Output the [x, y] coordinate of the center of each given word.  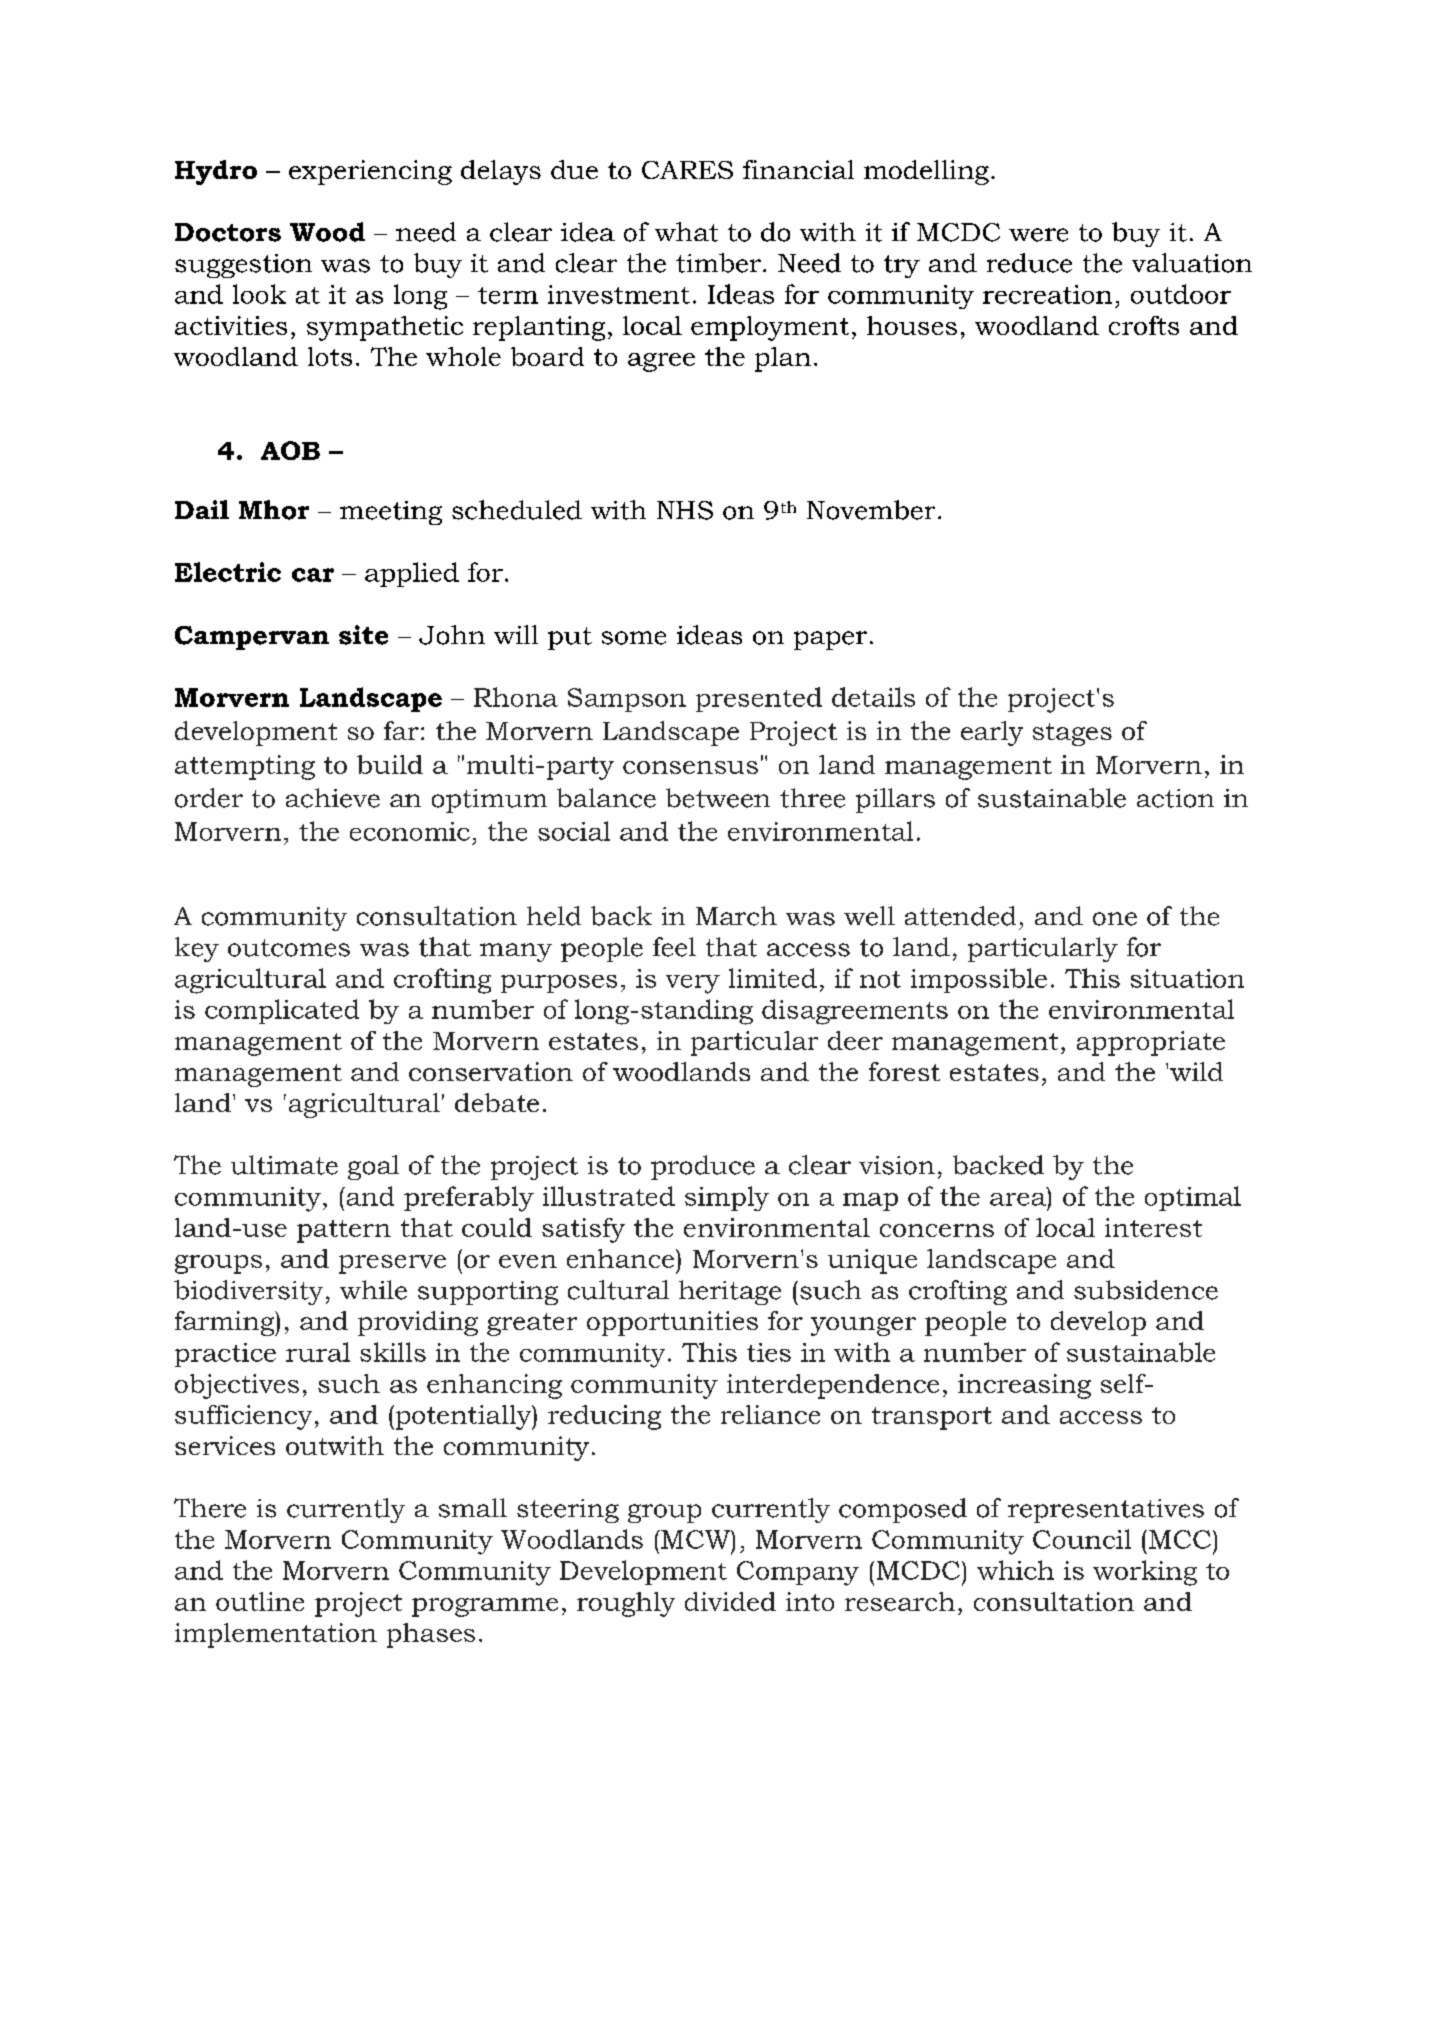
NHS [685, 510]
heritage [730, 1292]
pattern [344, 1231]
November [871, 510]
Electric [228, 572]
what [686, 232]
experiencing [370, 172]
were [1038, 235]
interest [1153, 1227]
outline [260, 1601]
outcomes [289, 948]
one [1115, 919]
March [736, 916]
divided [730, 1601]
